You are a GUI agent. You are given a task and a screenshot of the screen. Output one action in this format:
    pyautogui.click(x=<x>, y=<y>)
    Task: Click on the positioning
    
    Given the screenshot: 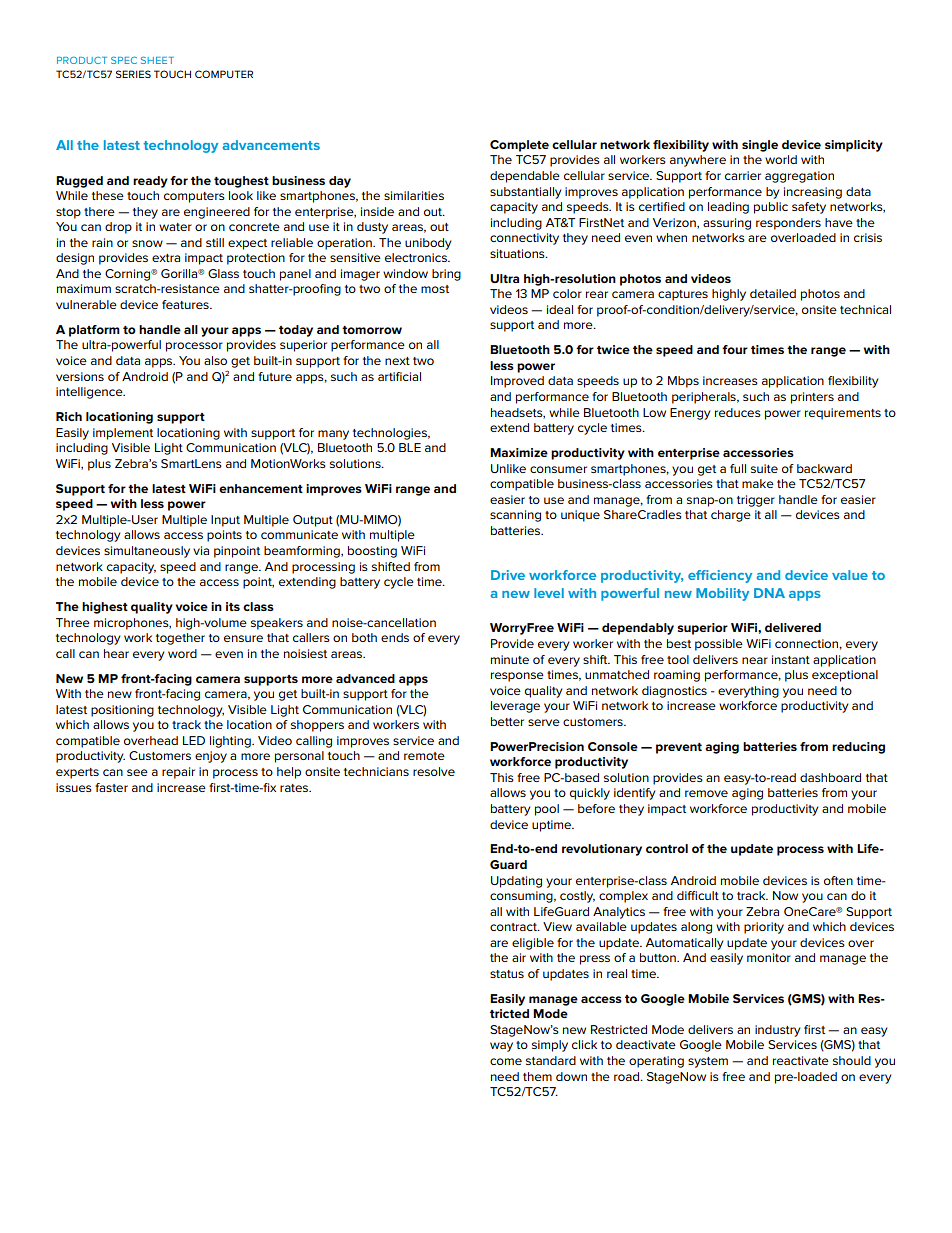 What is the action you would take?
    pyautogui.click(x=122, y=711)
